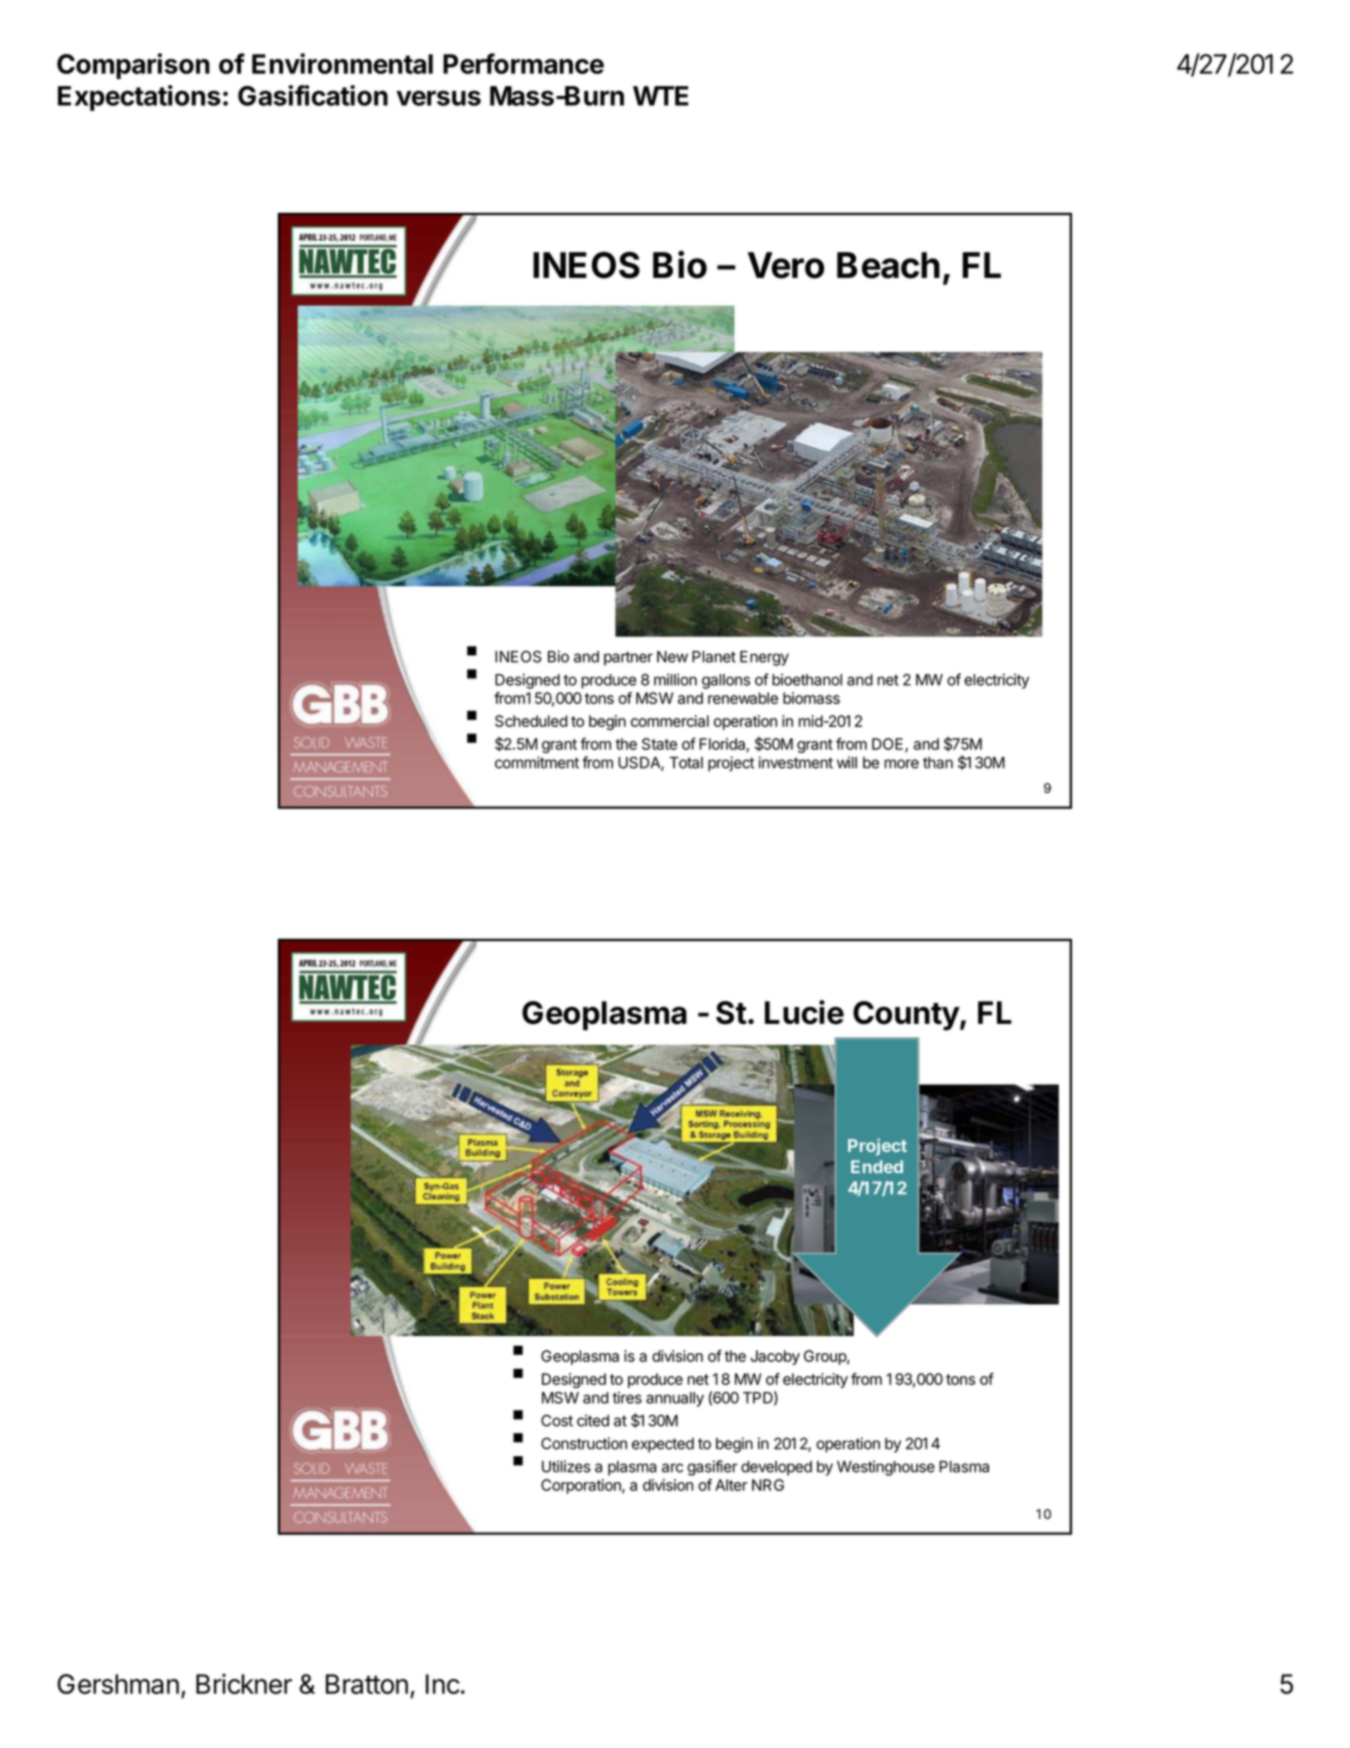  What do you see at coordinates (566, 1466) in the screenshot?
I see `Utilizes` at bounding box center [566, 1466].
